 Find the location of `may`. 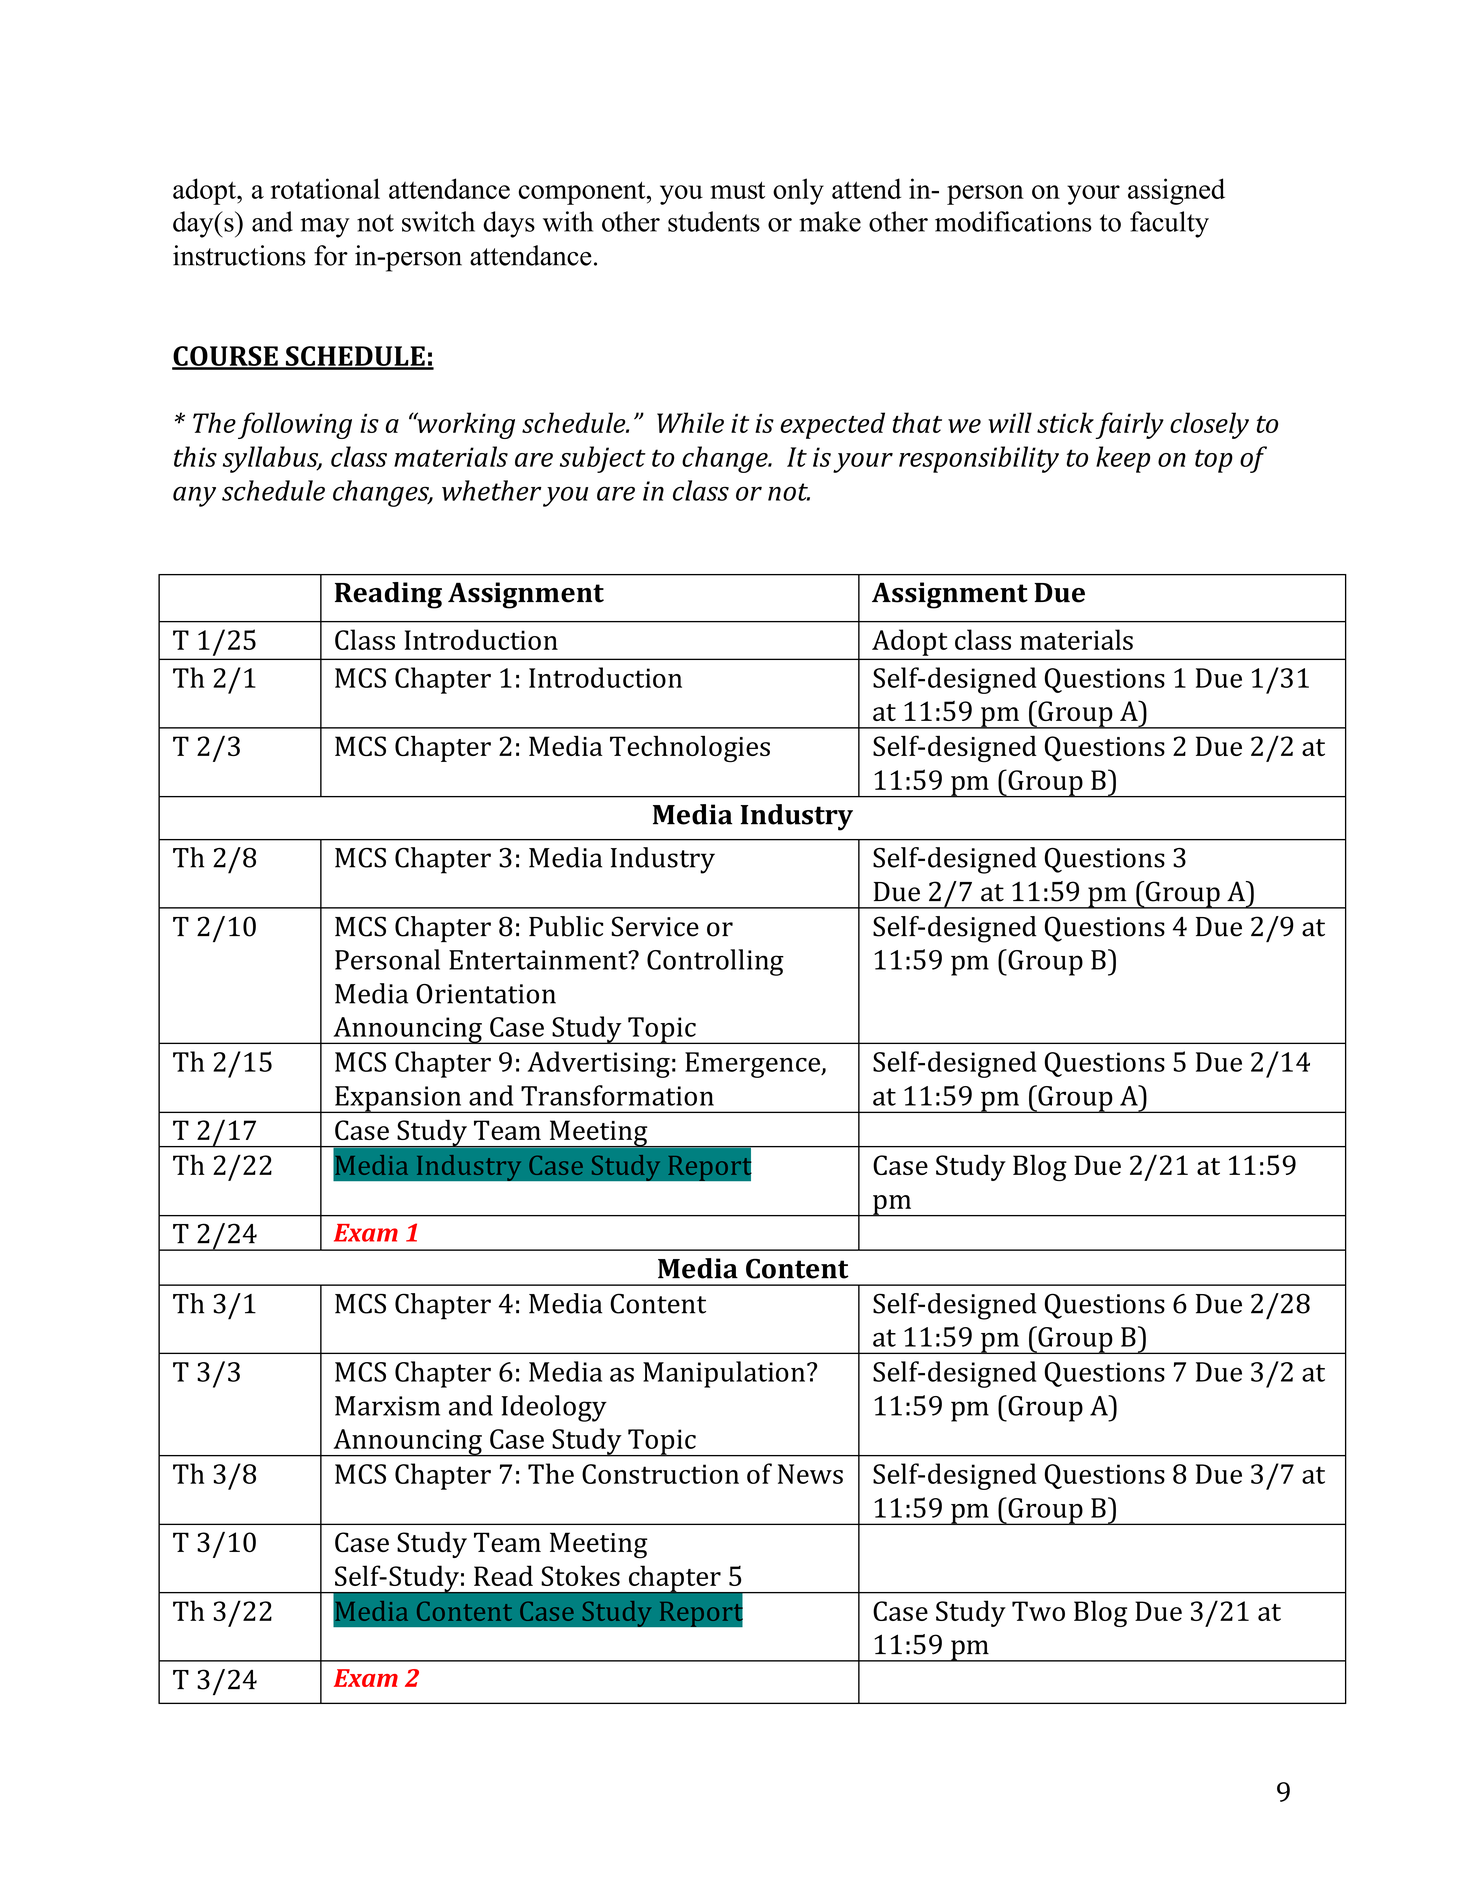

may is located at coordinates (325, 228).
